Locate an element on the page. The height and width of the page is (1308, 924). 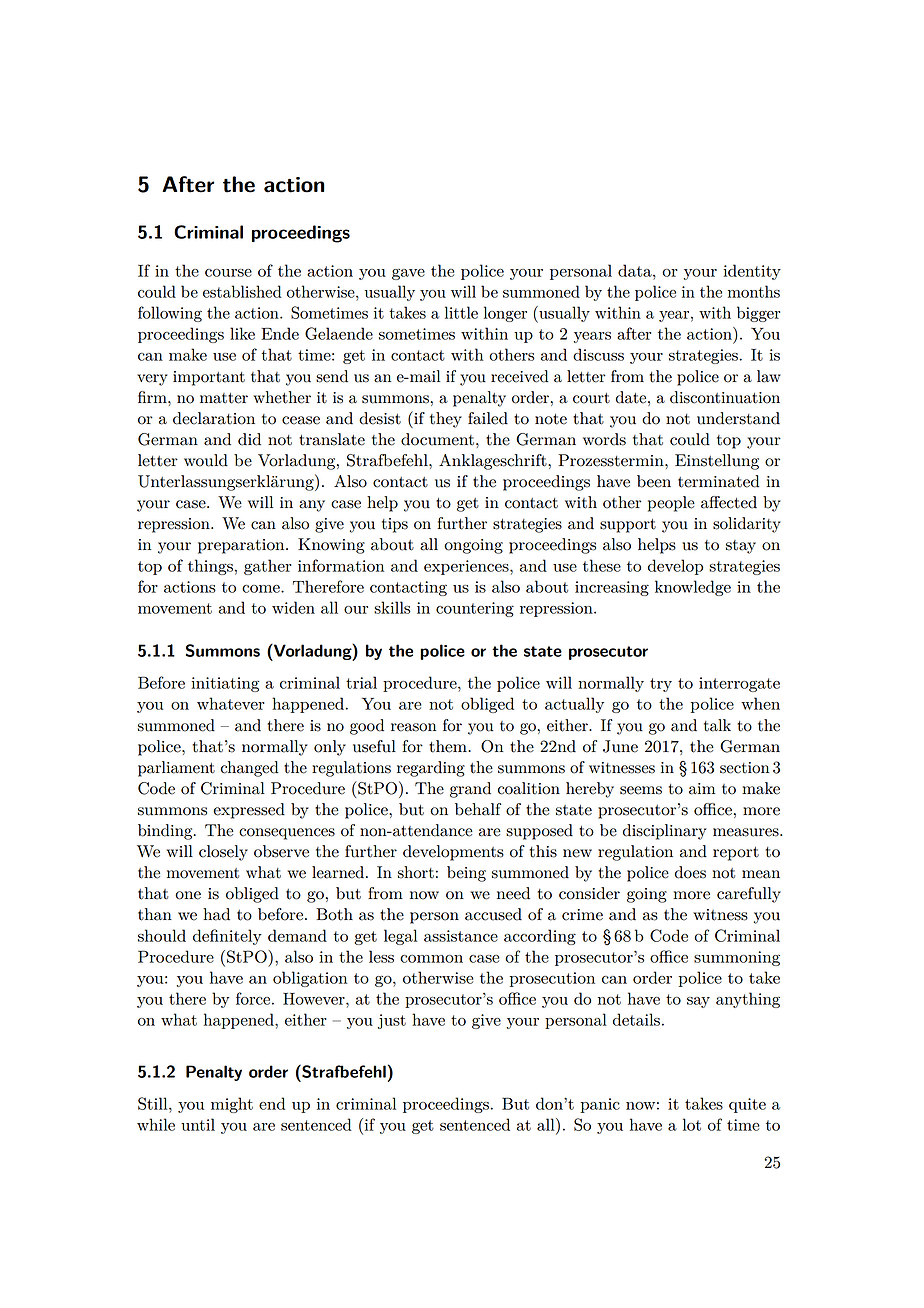
document is located at coordinates (437, 439).
